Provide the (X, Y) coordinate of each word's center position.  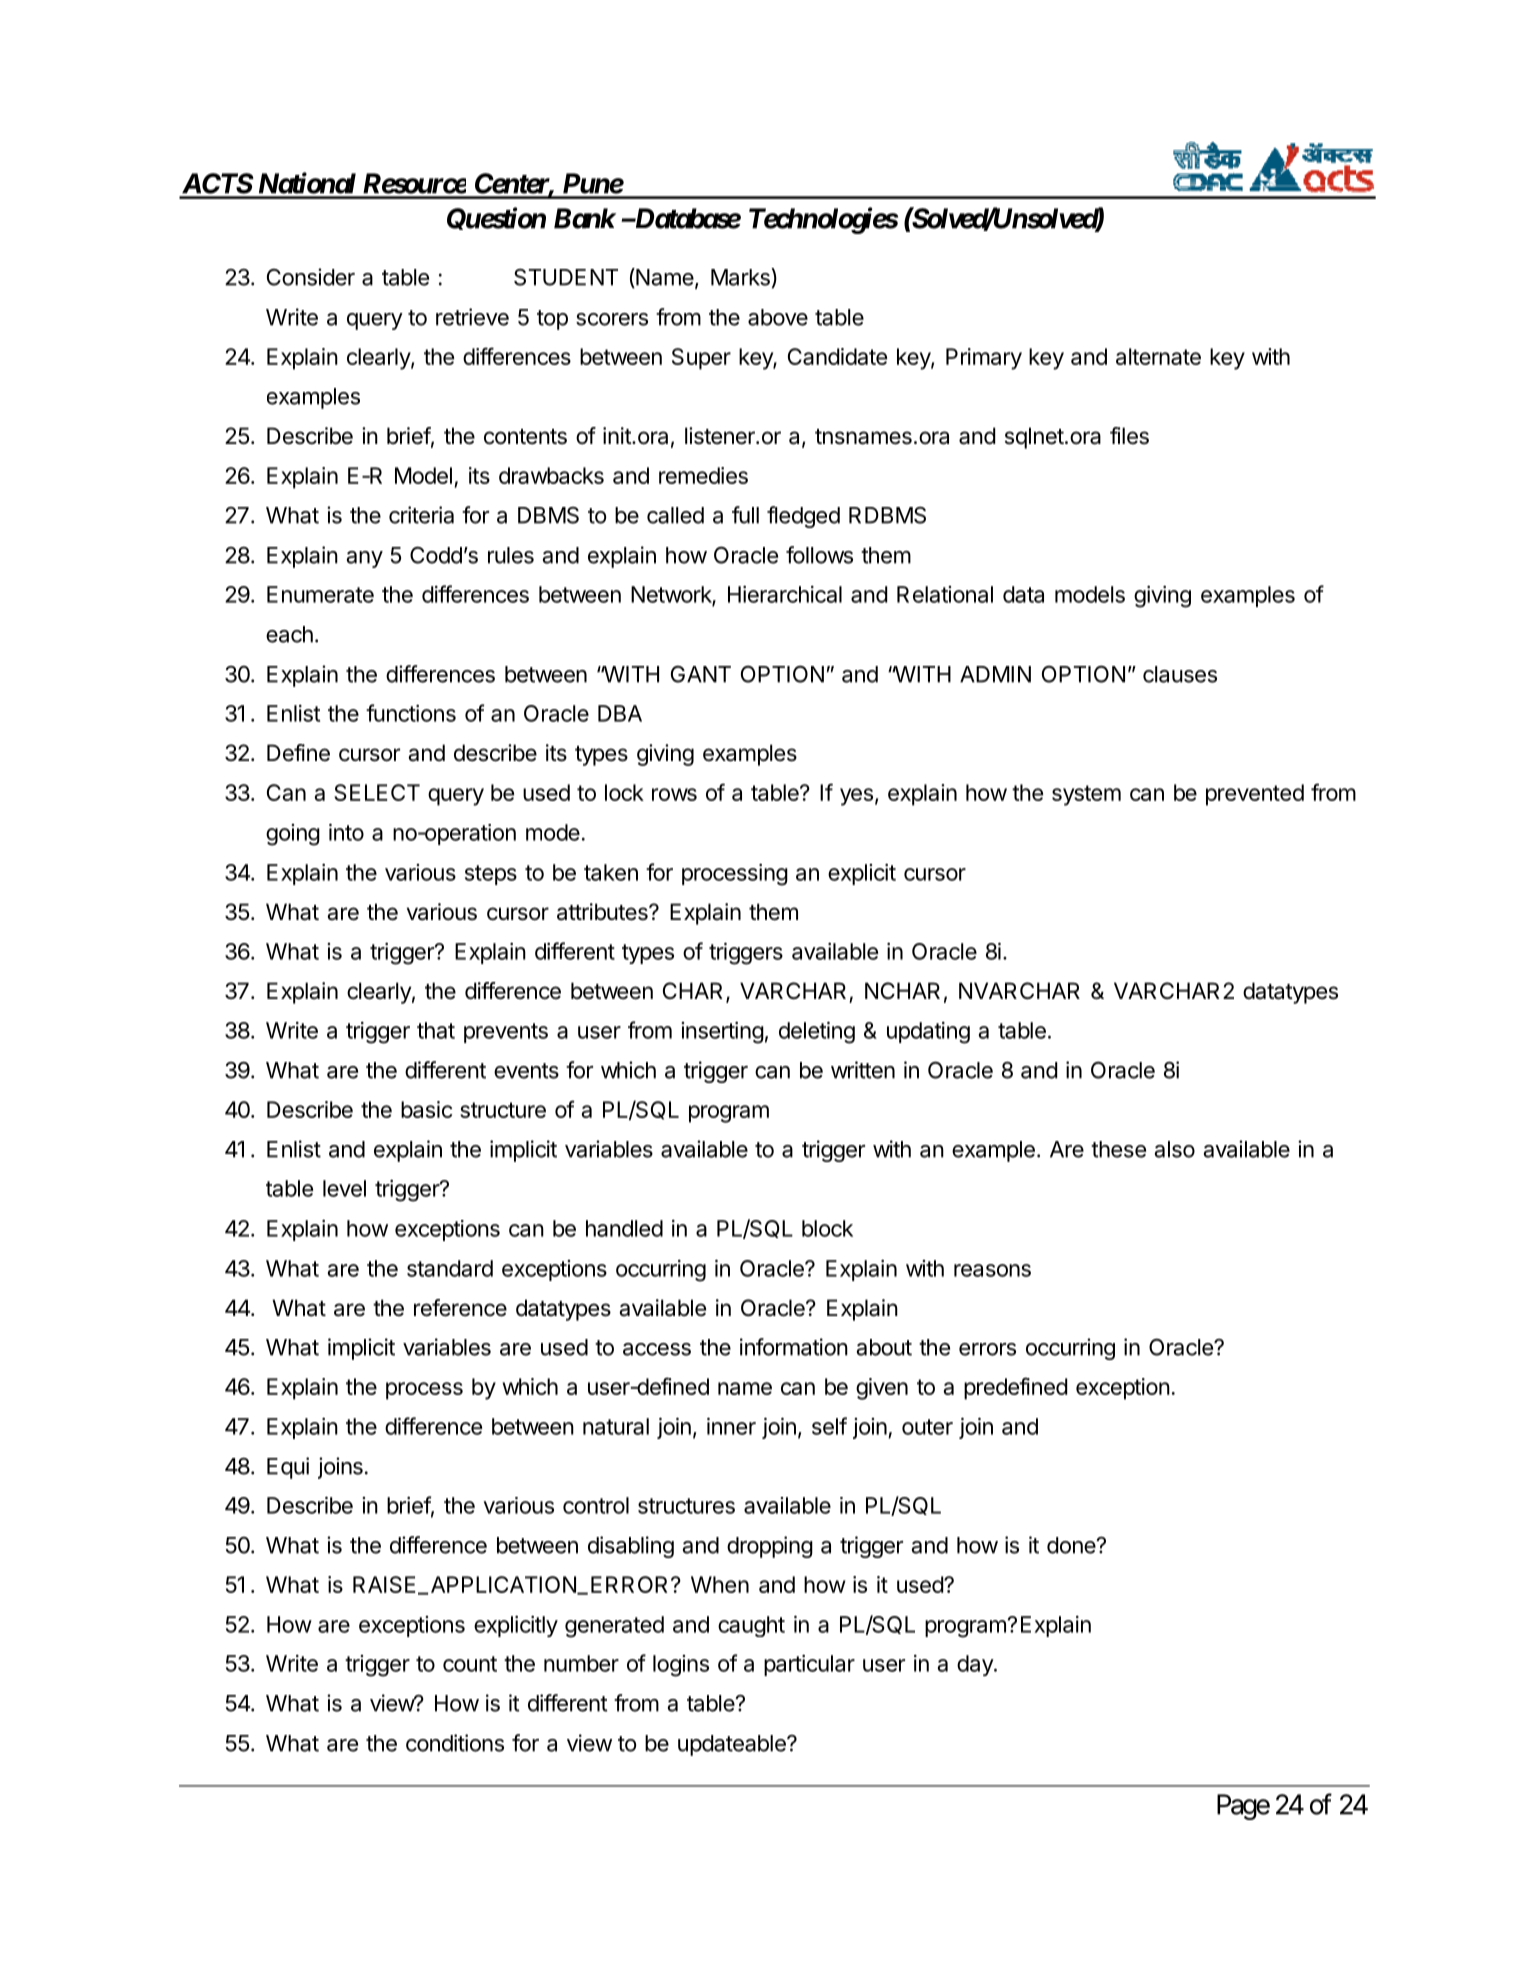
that (436, 1030)
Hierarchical (785, 594)
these (1118, 1149)
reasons (992, 1270)
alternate (1158, 356)
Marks (741, 277)
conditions (455, 1743)
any (365, 559)
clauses (1180, 674)
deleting (817, 1032)
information (794, 1347)
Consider (311, 277)
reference (460, 1308)
